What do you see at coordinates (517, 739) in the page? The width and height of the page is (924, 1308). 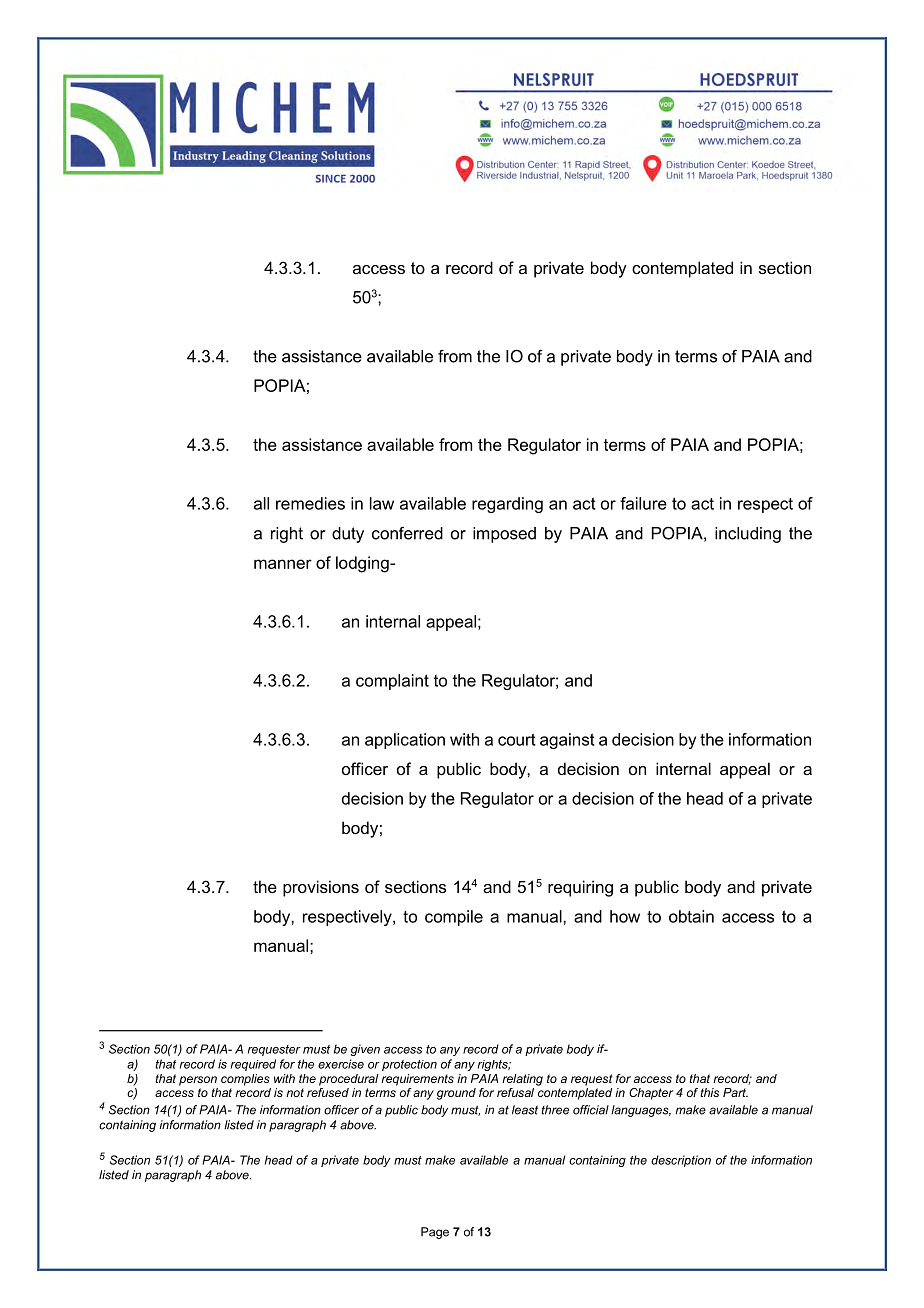 I see `court` at bounding box center [517, 739].
